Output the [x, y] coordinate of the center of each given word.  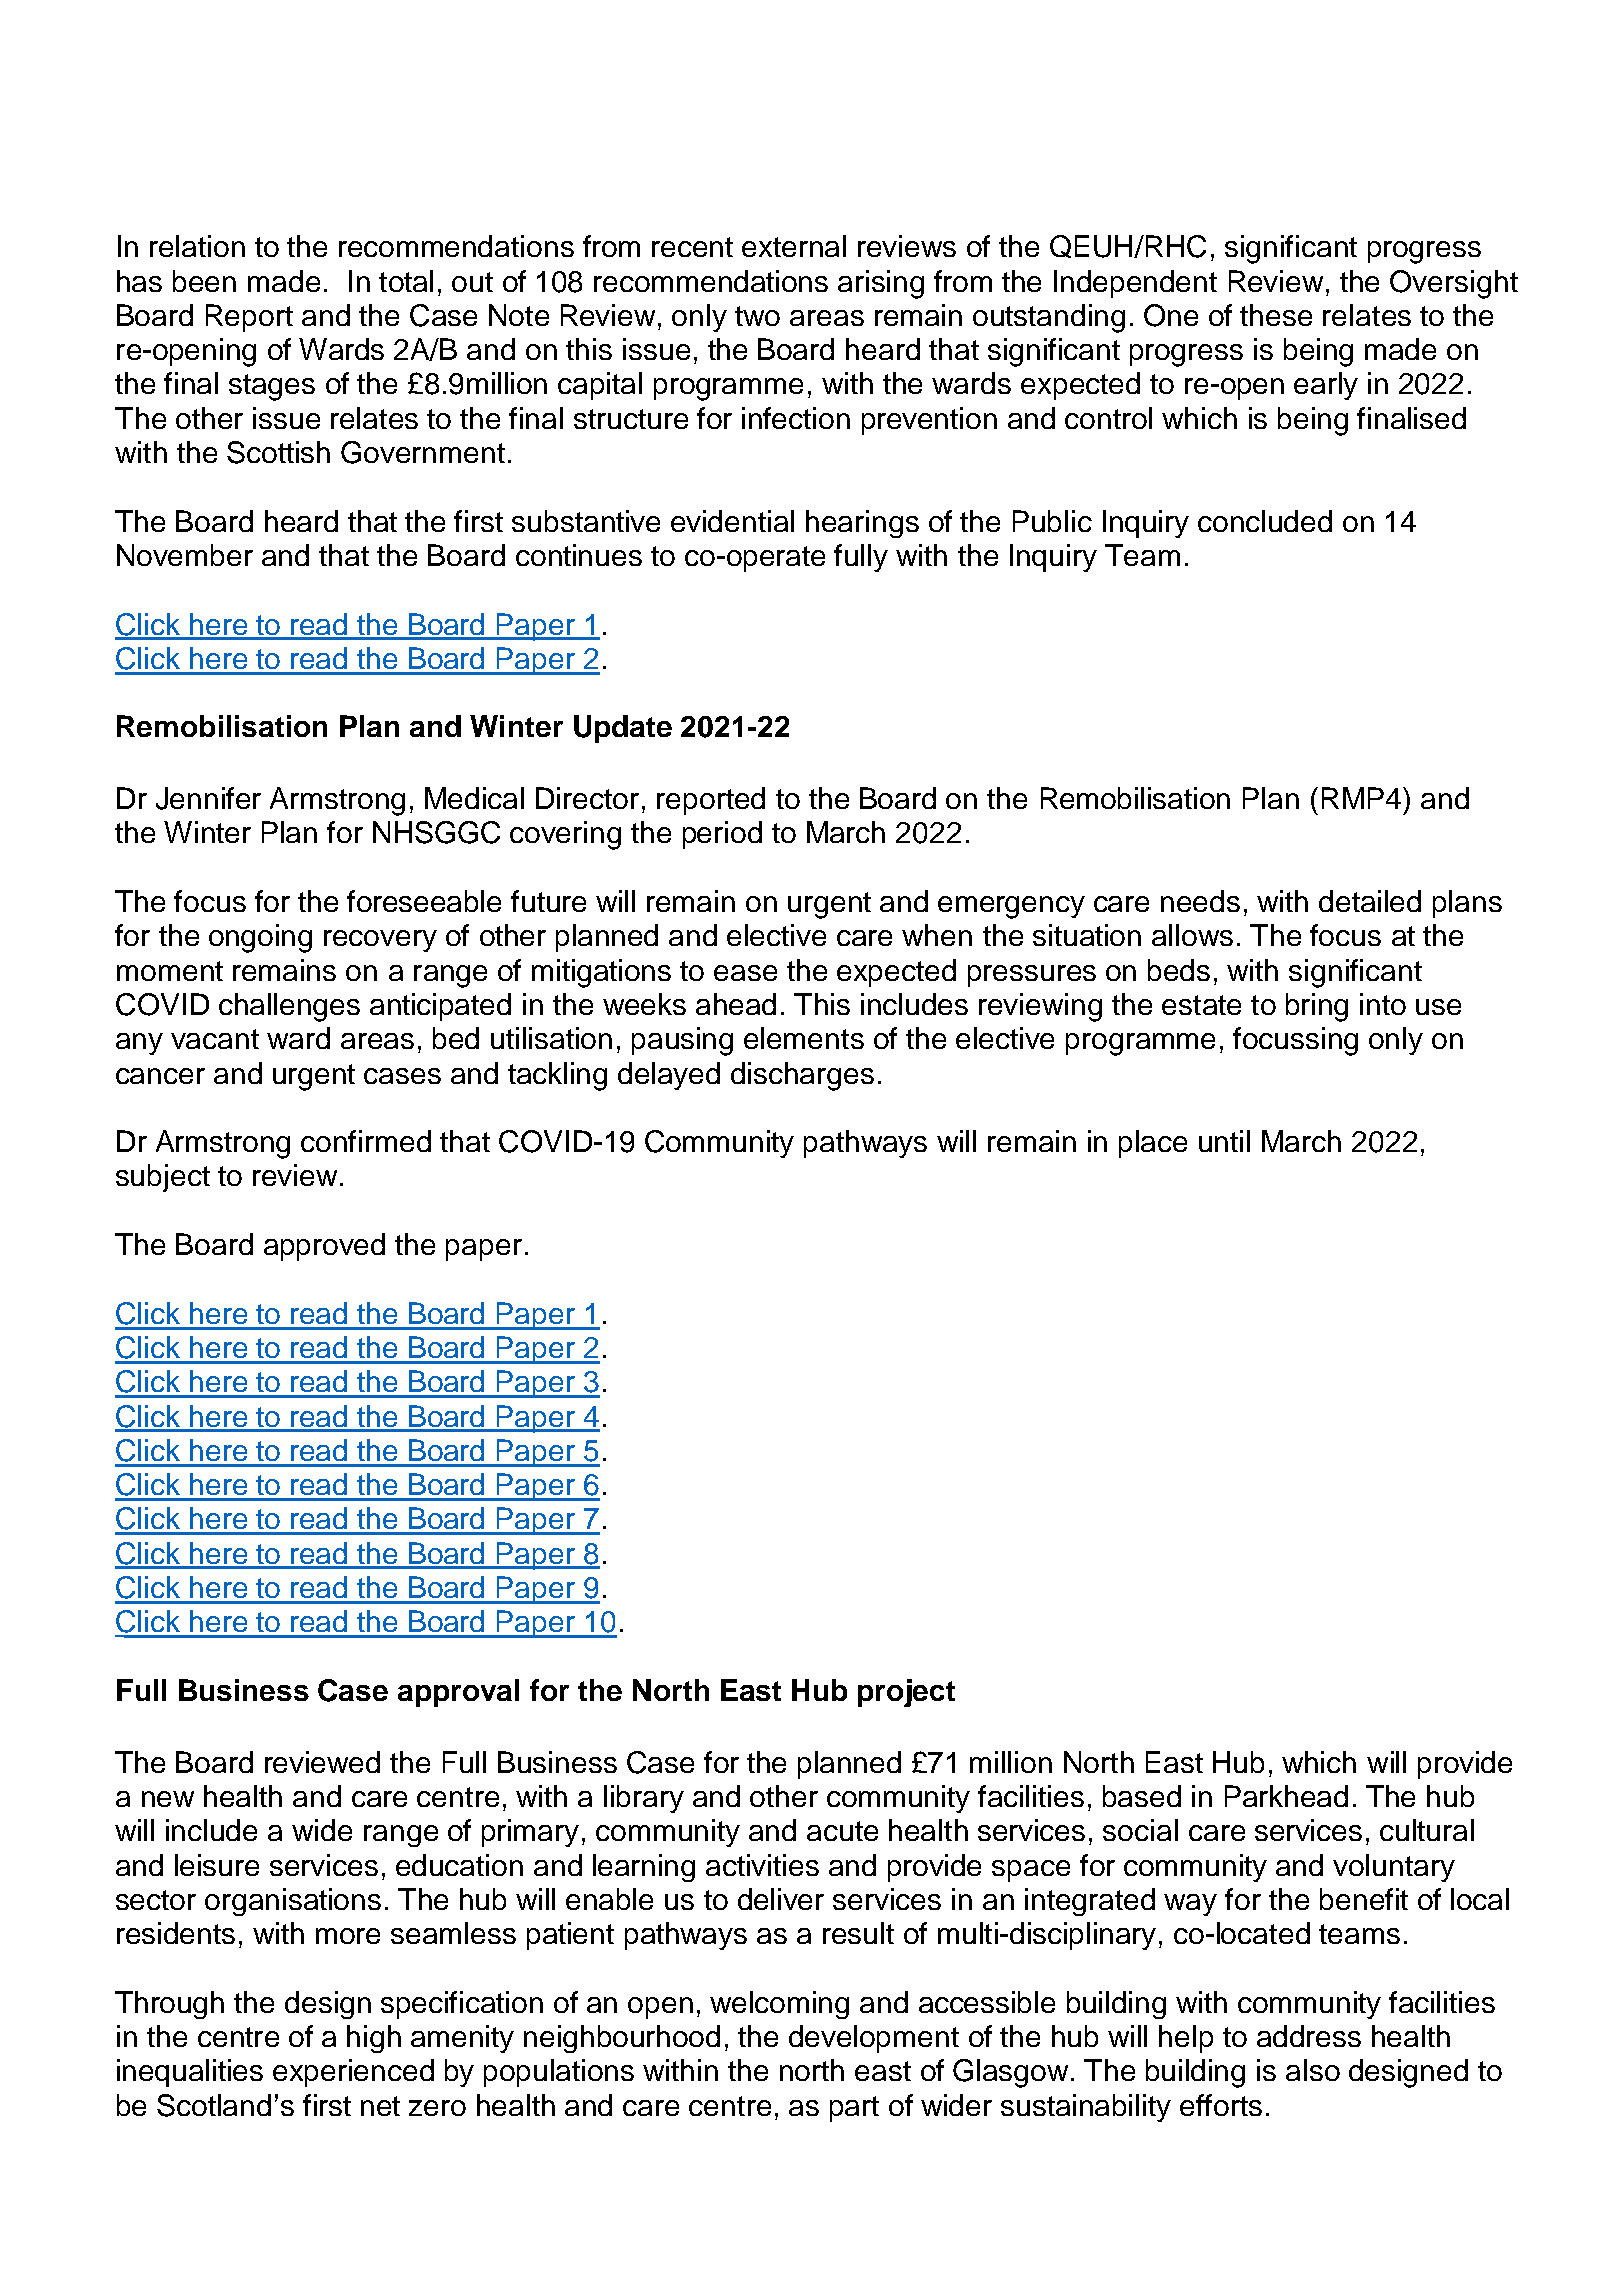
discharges [802, 1076]
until [1224, 1141]
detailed [1370, 901]
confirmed [366, 1141]
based [1142, 1796]
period [722, 835]
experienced [353, 2073]
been [204, 281]
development [874, 2039]
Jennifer [208, 798]
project [906, 1693]
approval [458, 1693]
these [1276, 315]
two [757, 316]
